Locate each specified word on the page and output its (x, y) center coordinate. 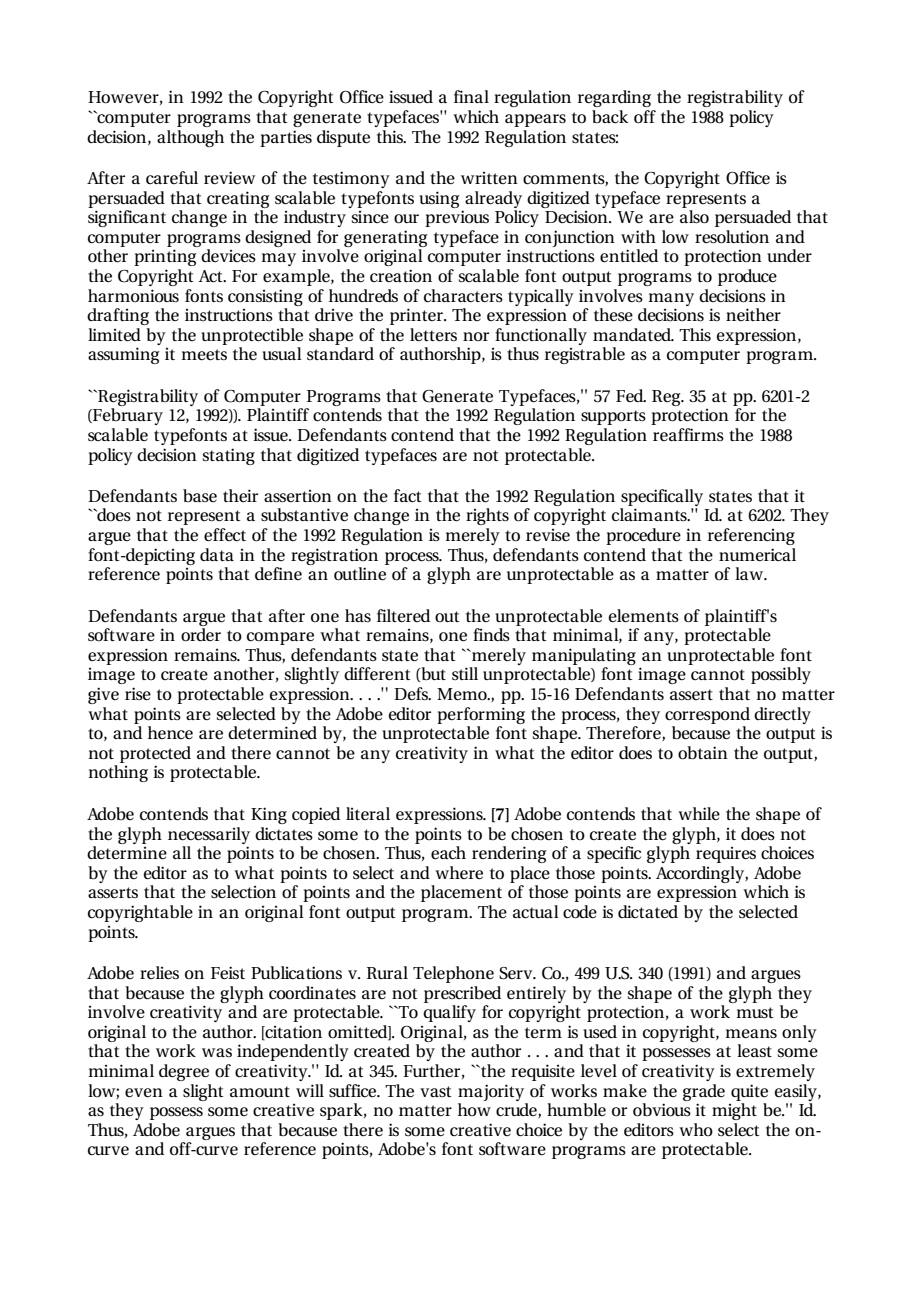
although (190, 138)
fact (408, 496)
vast (436, 1092)
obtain (703, 753)
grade (704, 1092)
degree (184, 1072)
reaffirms (688, 434)
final (471, 96)
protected (155, 754)
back (610, 116)
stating (229, 456)
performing (481, 715)
